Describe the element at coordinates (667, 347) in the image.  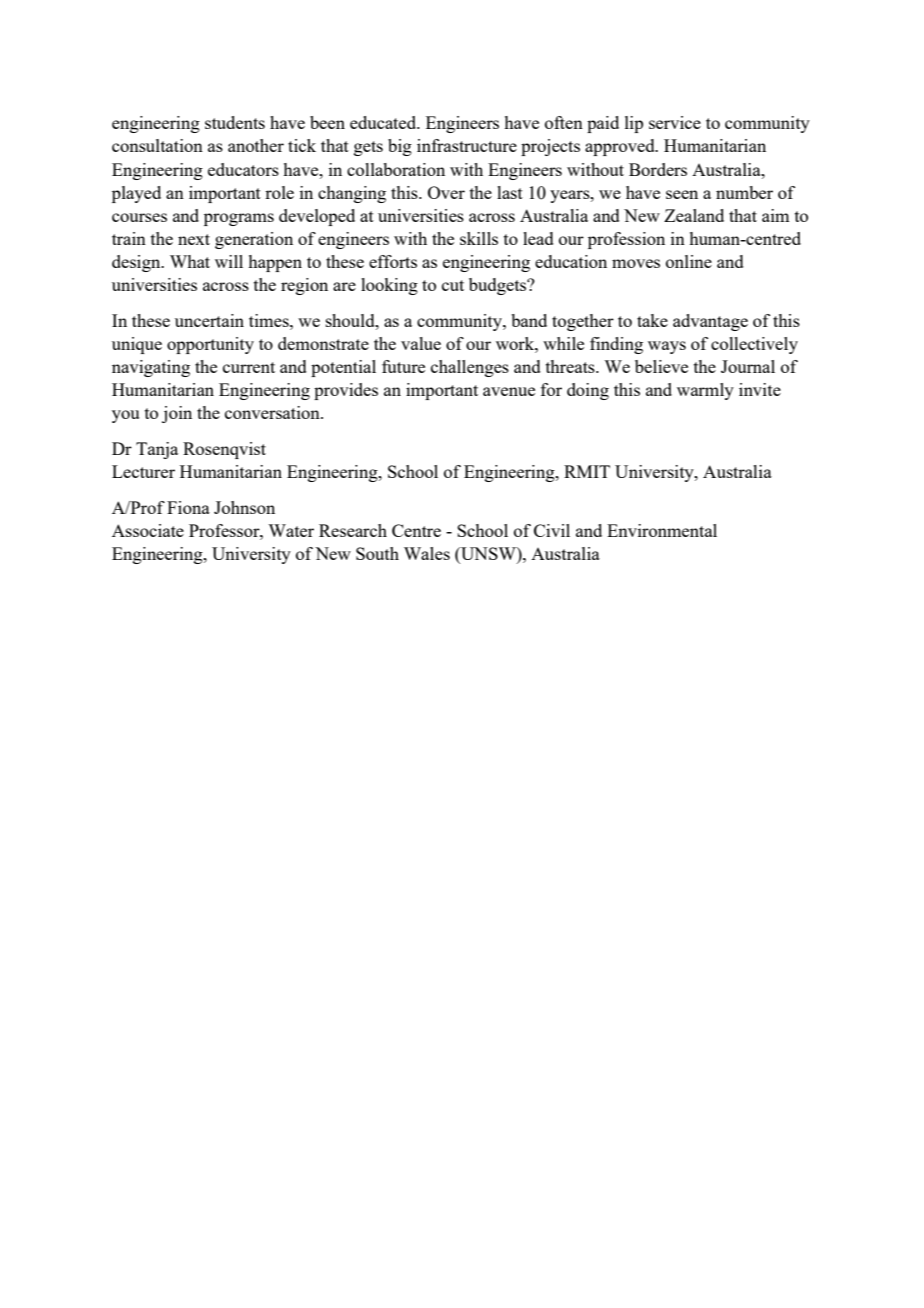
I see `ways` at that location.
